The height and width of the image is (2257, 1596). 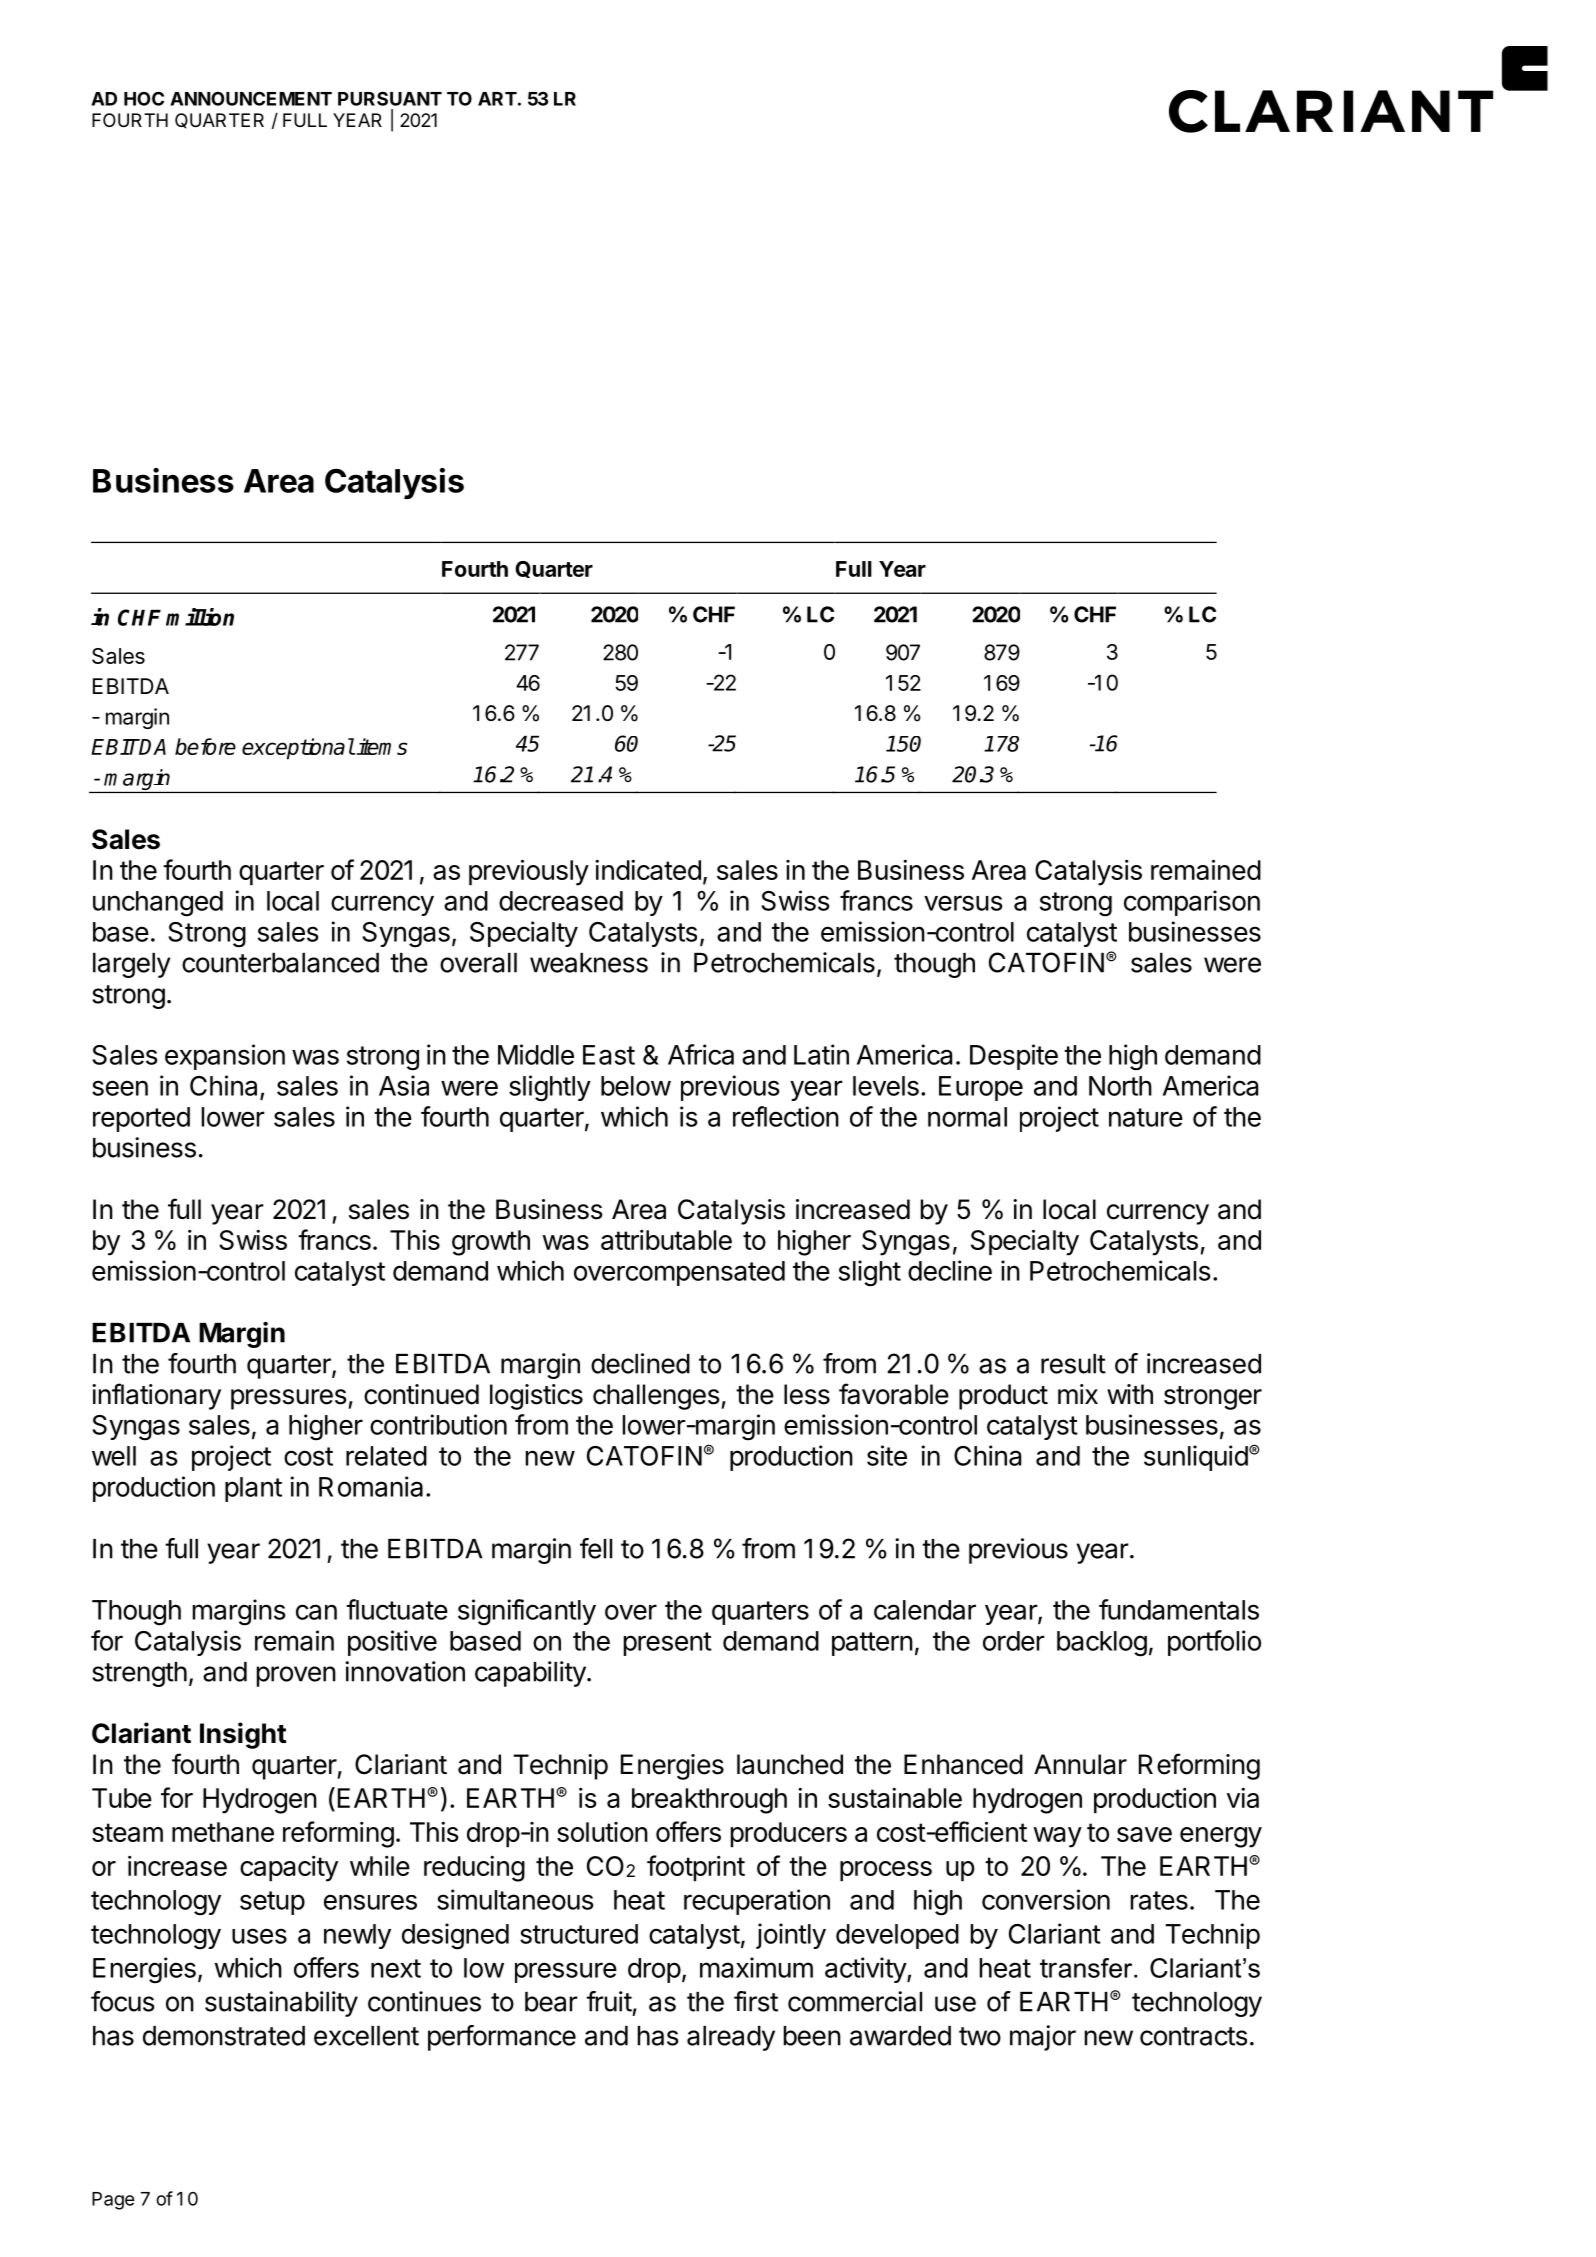 I want to click on comparison, so click(x=1192, y=903).
